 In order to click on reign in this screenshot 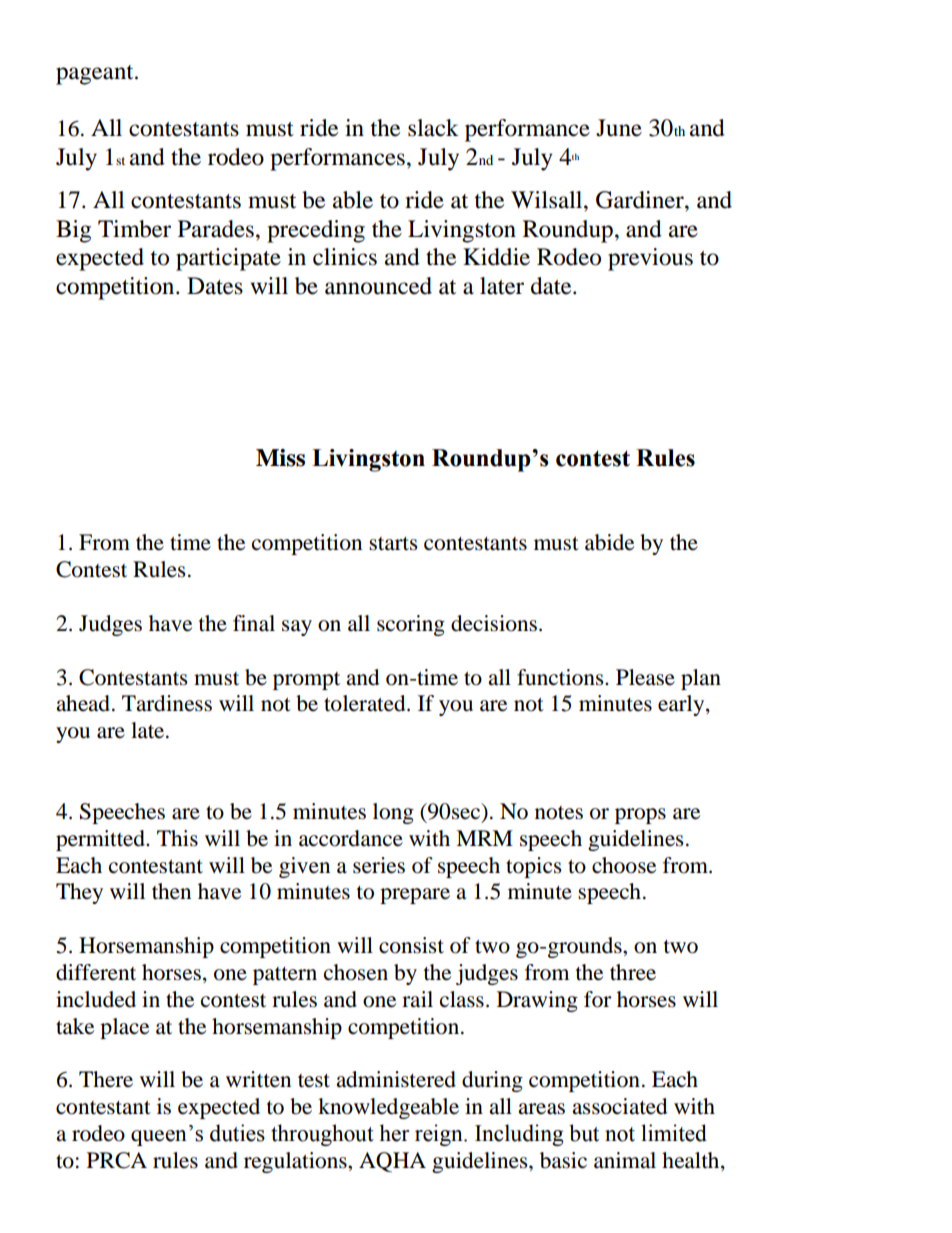, I will do `click(440, 1135)`.
